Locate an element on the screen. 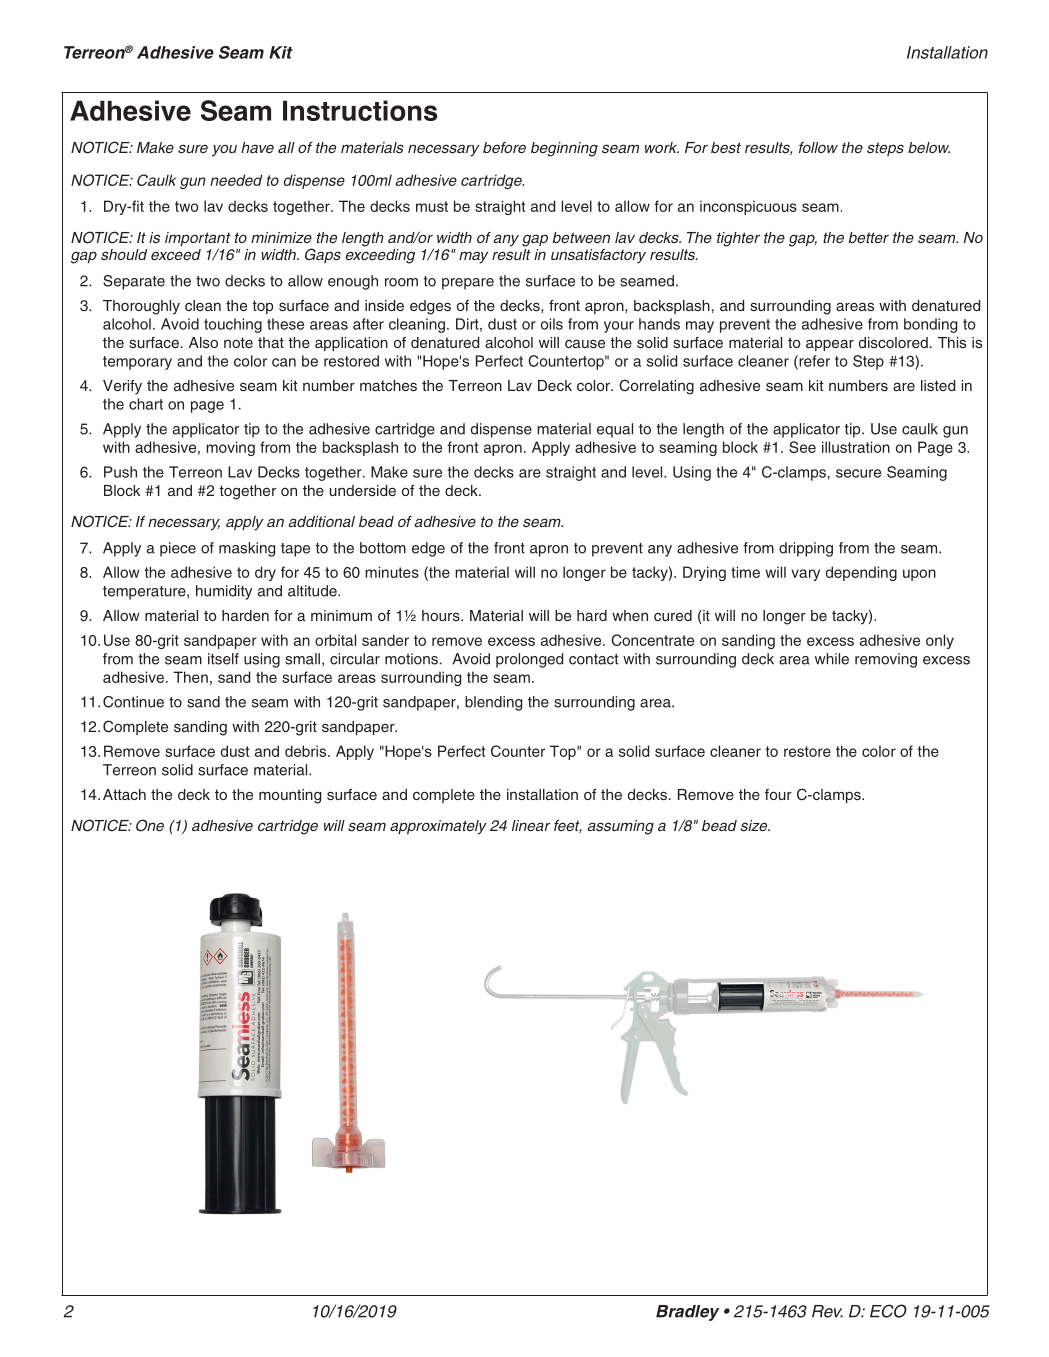 Image resolution: width=1049 pixels, height=1357 pixels. beginning is located at coordinates (564, 149).
